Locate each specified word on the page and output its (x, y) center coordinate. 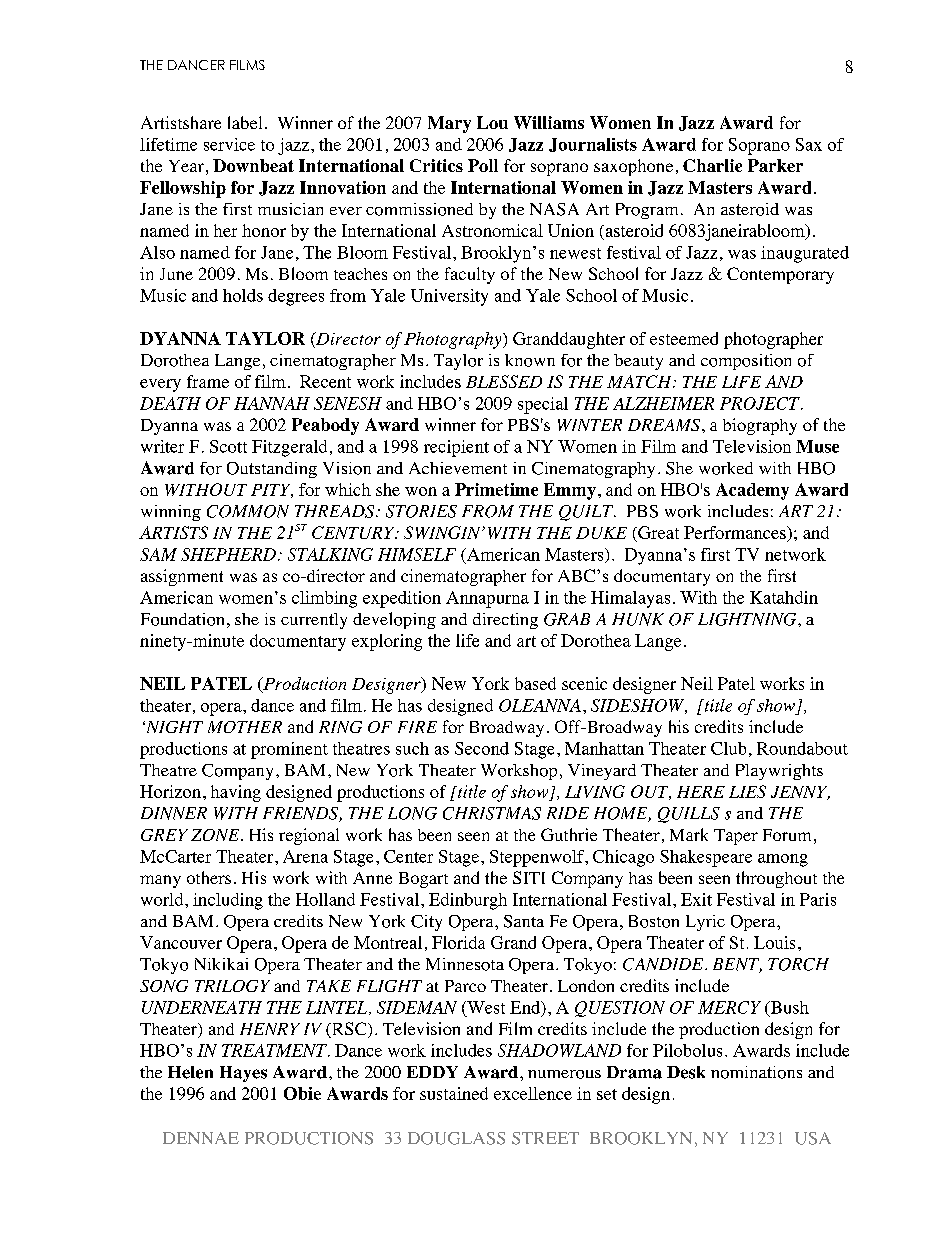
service (229, 144)
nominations (756, 1072)
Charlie (712, 165)
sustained (454, 1093)
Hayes (243, 1074)
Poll (483, 165)
